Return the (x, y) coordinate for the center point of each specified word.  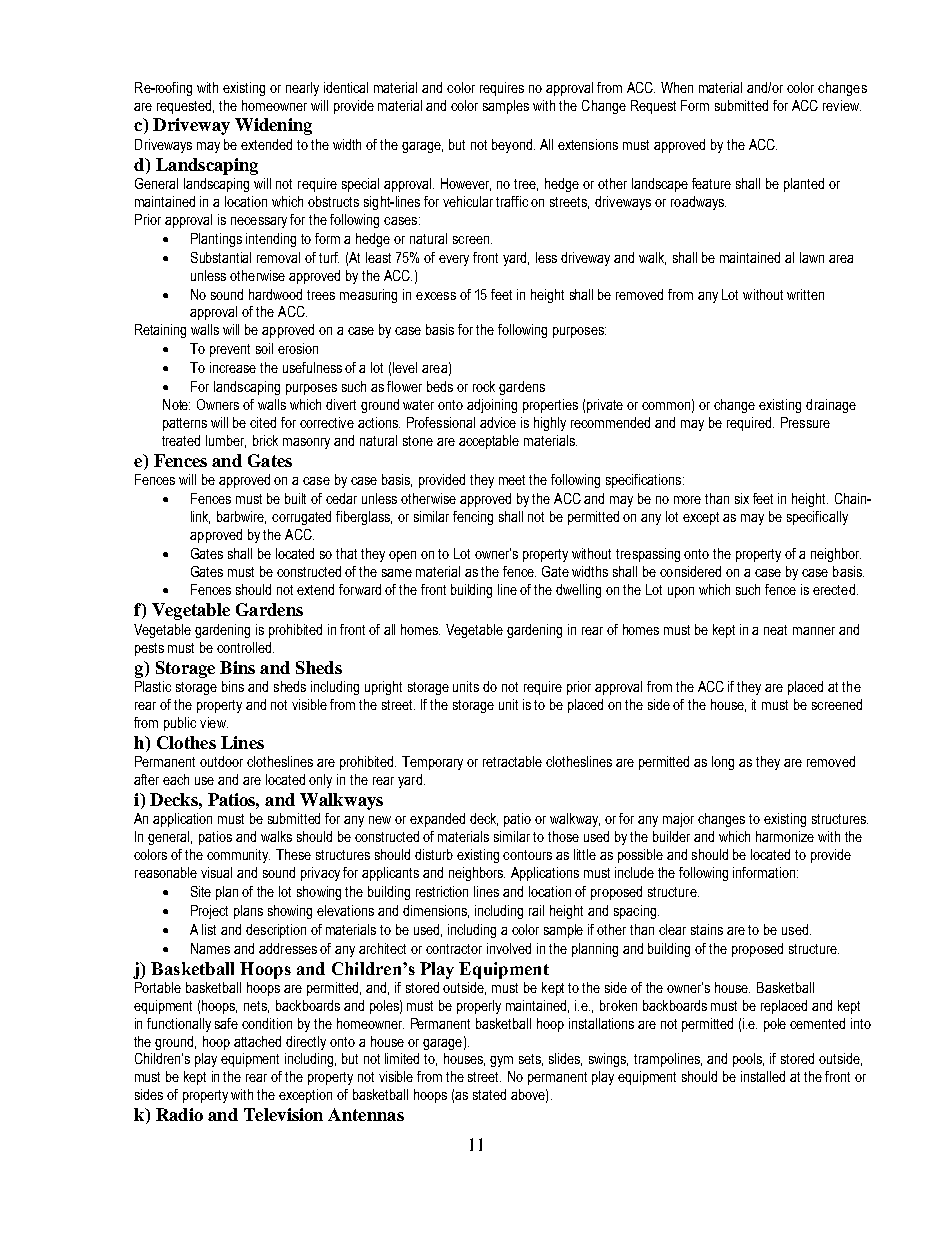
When (677, 87)
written (805, 294)
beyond (513, 146)
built (295, 498)
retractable (512, 761)
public (180, 724)
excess (436, 296)
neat (775, 630)
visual (216, 872)
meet (512, 480)
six (742, 498)
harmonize (785, 836)
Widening (273, 126)
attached (257, 1041)
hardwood (275, 294)
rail (536, 910)
